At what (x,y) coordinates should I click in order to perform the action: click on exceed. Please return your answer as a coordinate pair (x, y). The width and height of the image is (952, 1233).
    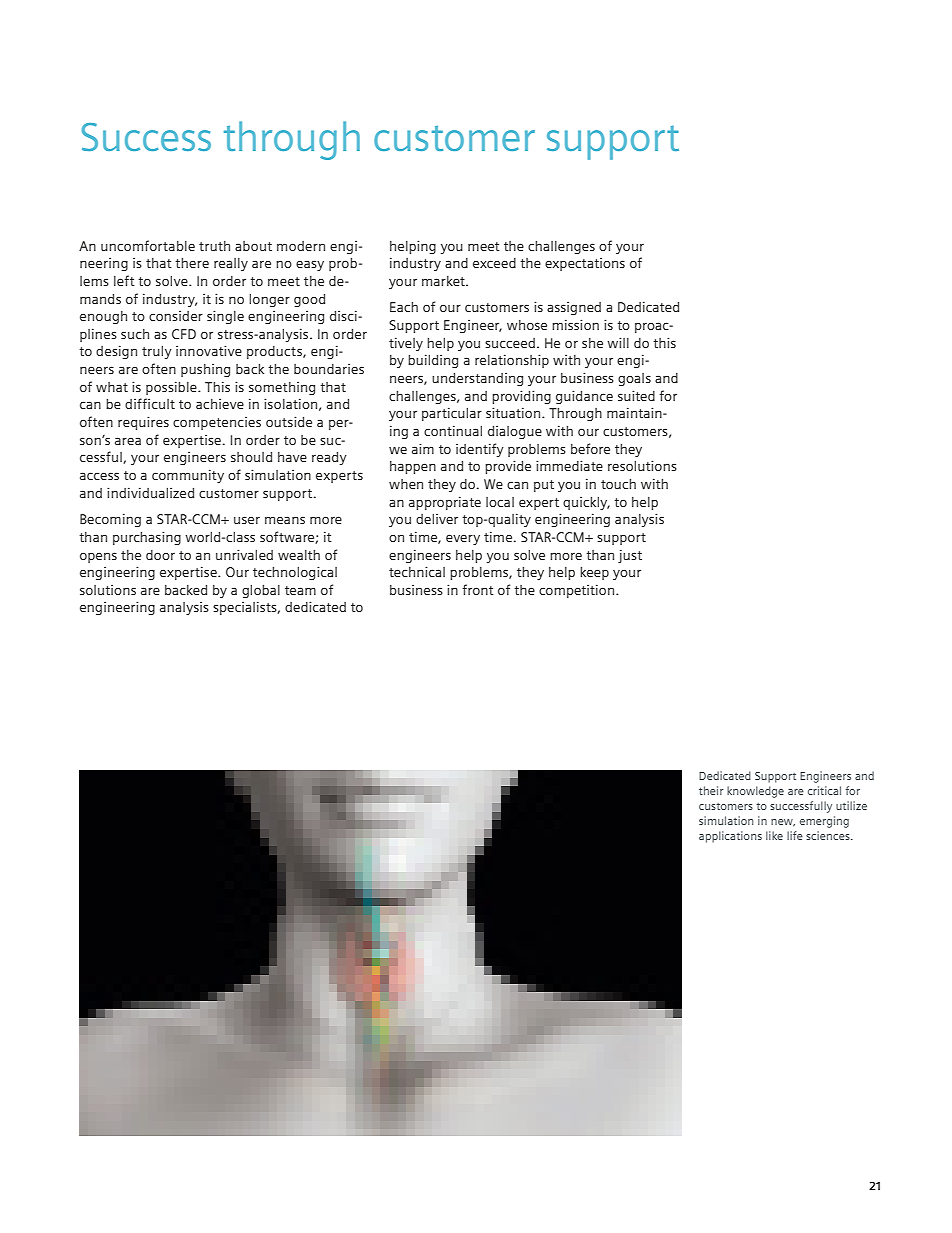
    Looking at the image, I should click on (494, 263).
